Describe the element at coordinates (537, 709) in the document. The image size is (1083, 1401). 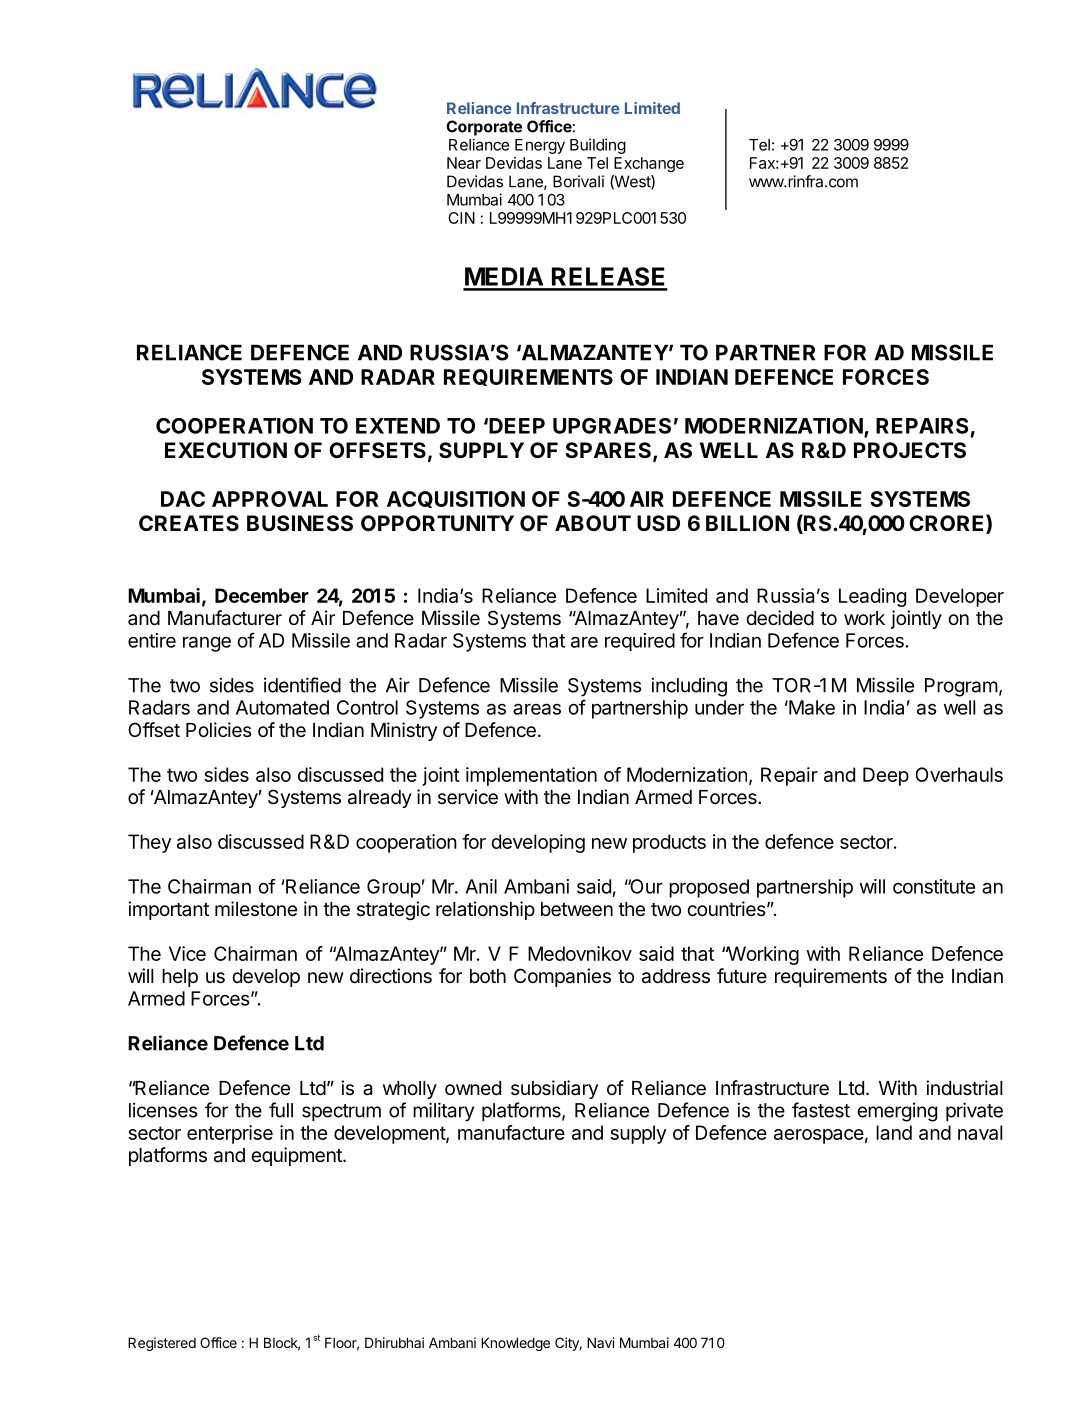
I see `areas` at that location.
